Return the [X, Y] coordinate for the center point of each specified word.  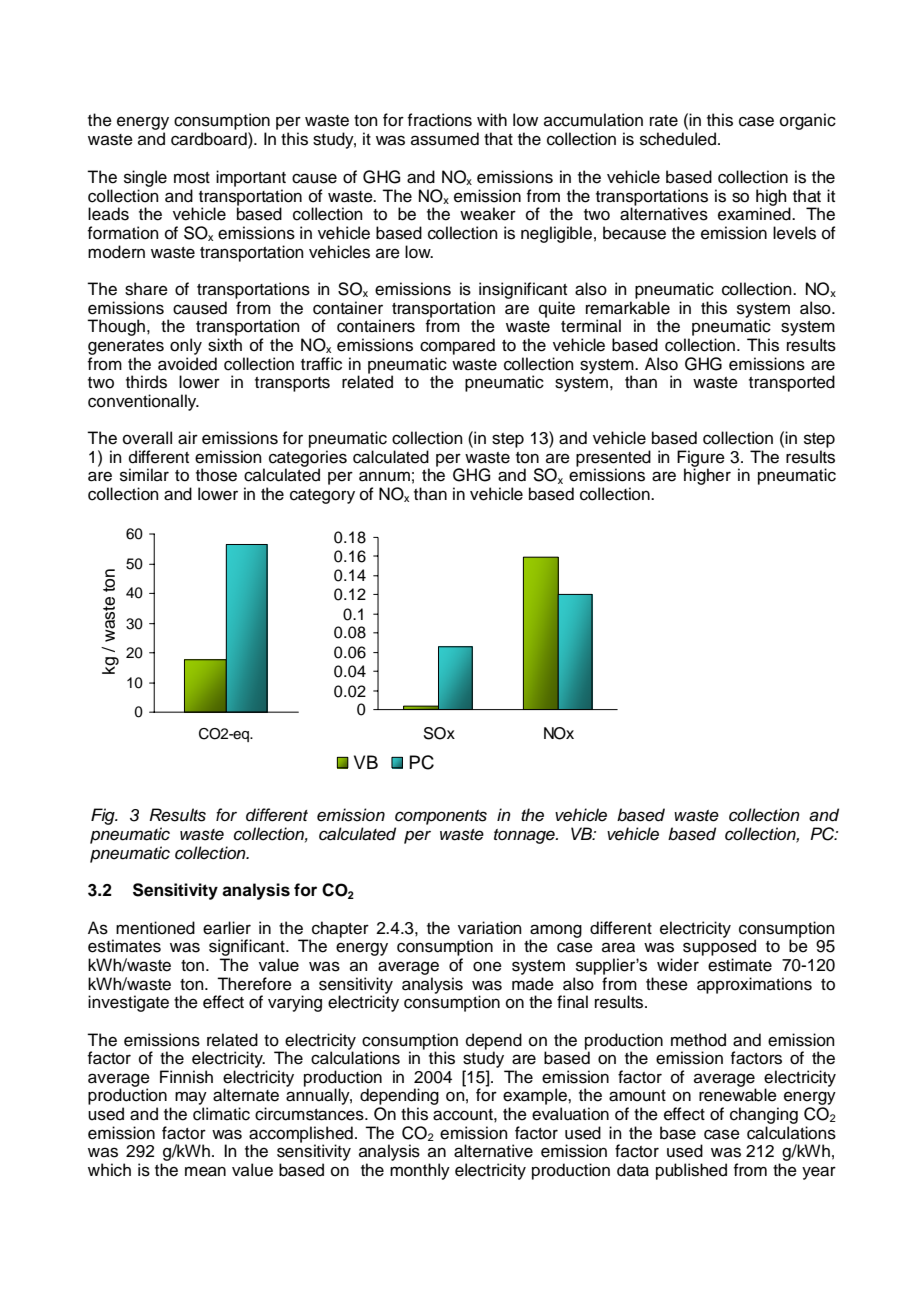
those [216, 475]
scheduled [678, 139]
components [441, 817]
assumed [445, 139]
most [192, 178]
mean [205, 1171]
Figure [701, 459]
